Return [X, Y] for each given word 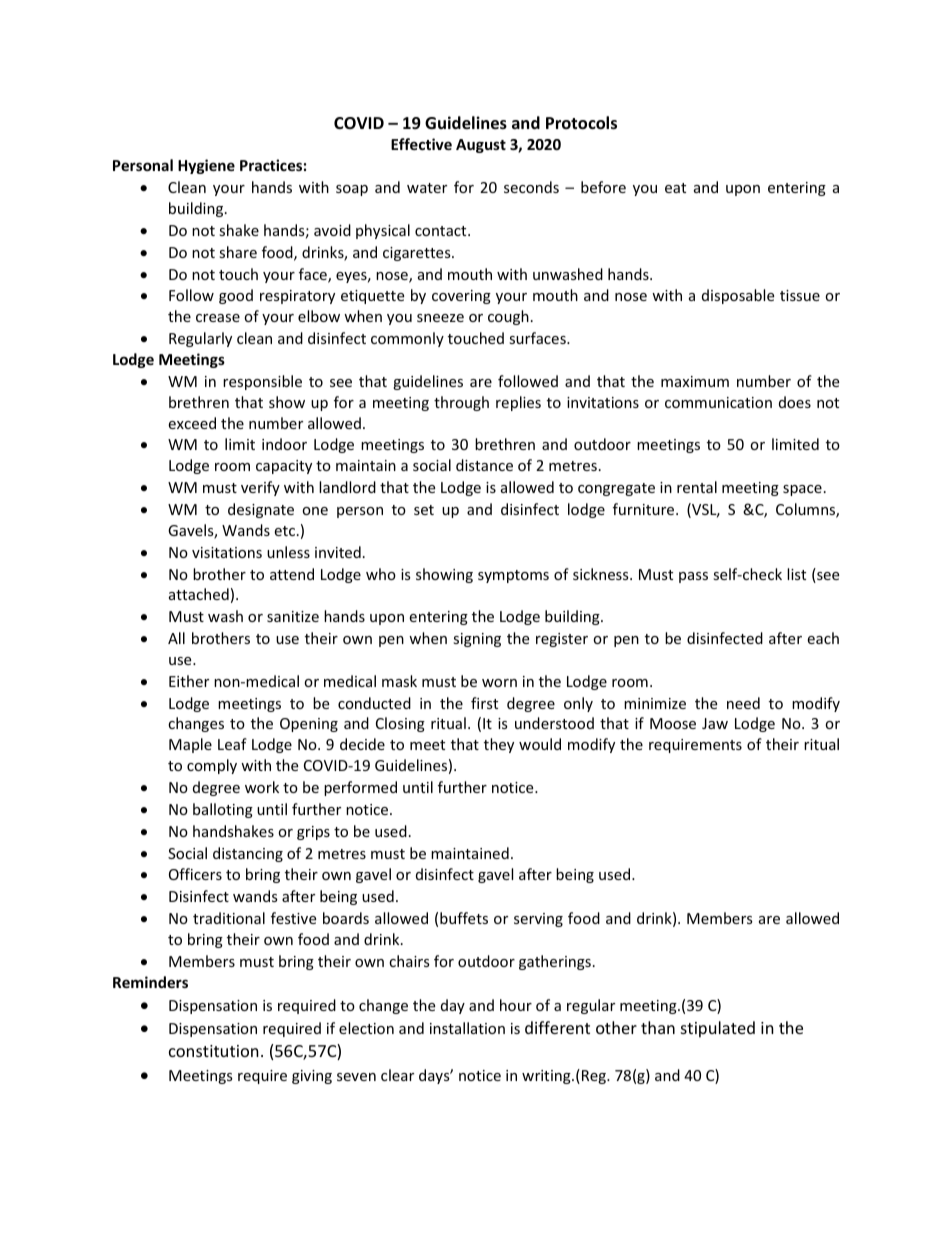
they [499, 745]
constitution [214, 1051]
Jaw [715, 723]
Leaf [232, 744]
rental [697, 487]
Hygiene [206, 166]
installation [467, 1028]
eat [675, 188]
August [481, 146]
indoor [284, 444]
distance [484, 465]
